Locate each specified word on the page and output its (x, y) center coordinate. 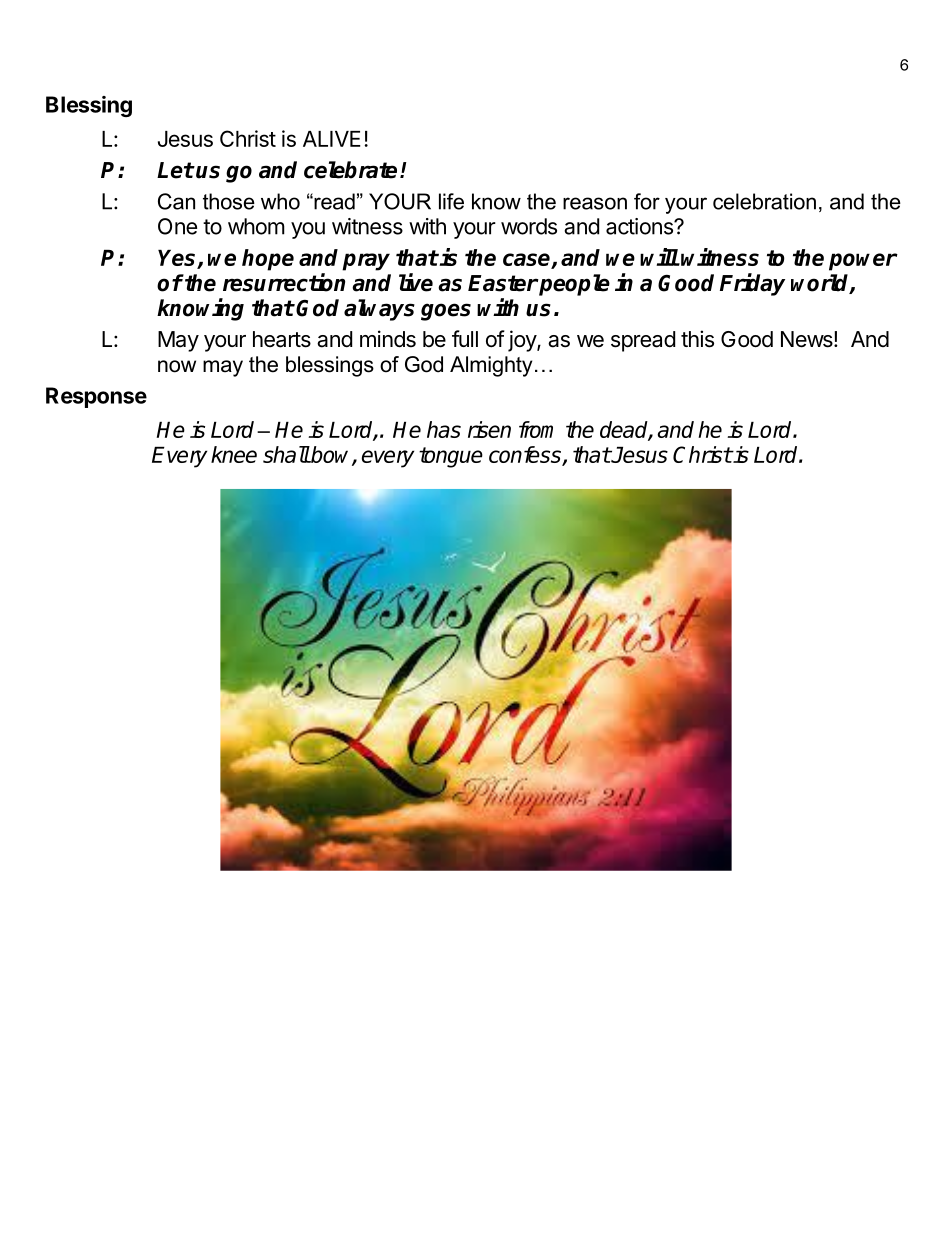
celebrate (350, 170)
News (808, 339)
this (697, 339)
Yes (176, 258)
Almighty (491, 366)
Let (175, 170)
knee (234, 454)
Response (96, 397)
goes (446, 312)
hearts (282, 339)
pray (366, 262)
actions (640, 226)
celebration (764, 201)
